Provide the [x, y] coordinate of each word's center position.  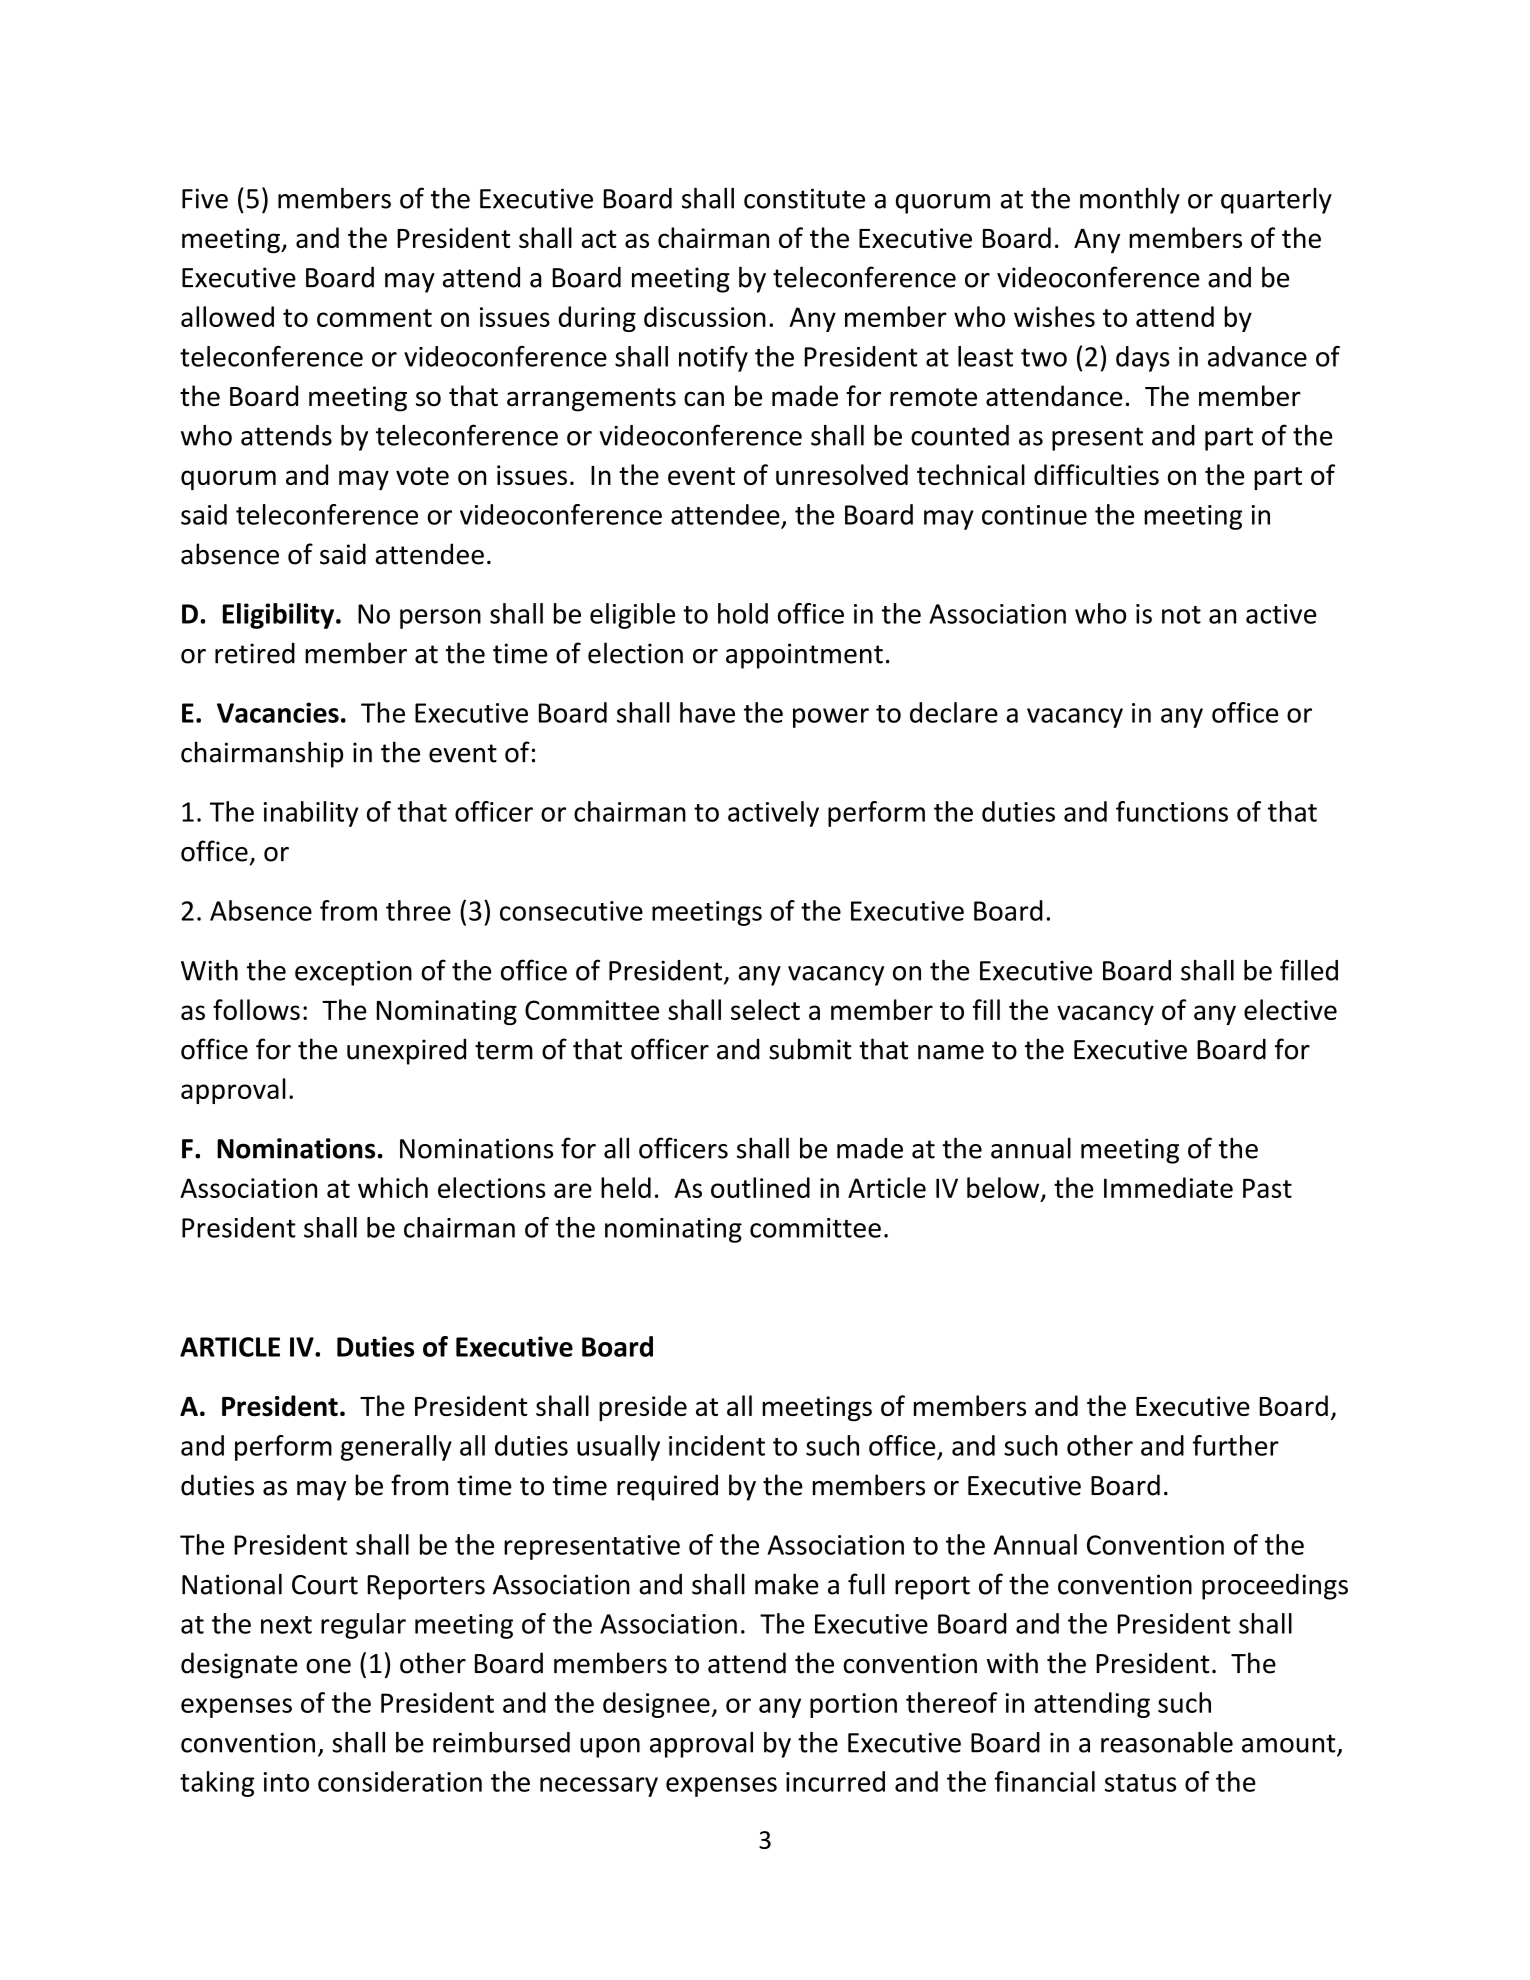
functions [1172, 811]
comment [374, 318]
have [707, 712]
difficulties [1096, 474]
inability [311, 814]
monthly [1130, 201]
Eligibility [278, 616]
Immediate [1168, 1187]
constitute [804, 198]
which [393, 1187]
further [1236, 1445]
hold [743, 613]
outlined [760, 1187]
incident [717, 1445]
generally [396, 1448]
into [286, 1782]
